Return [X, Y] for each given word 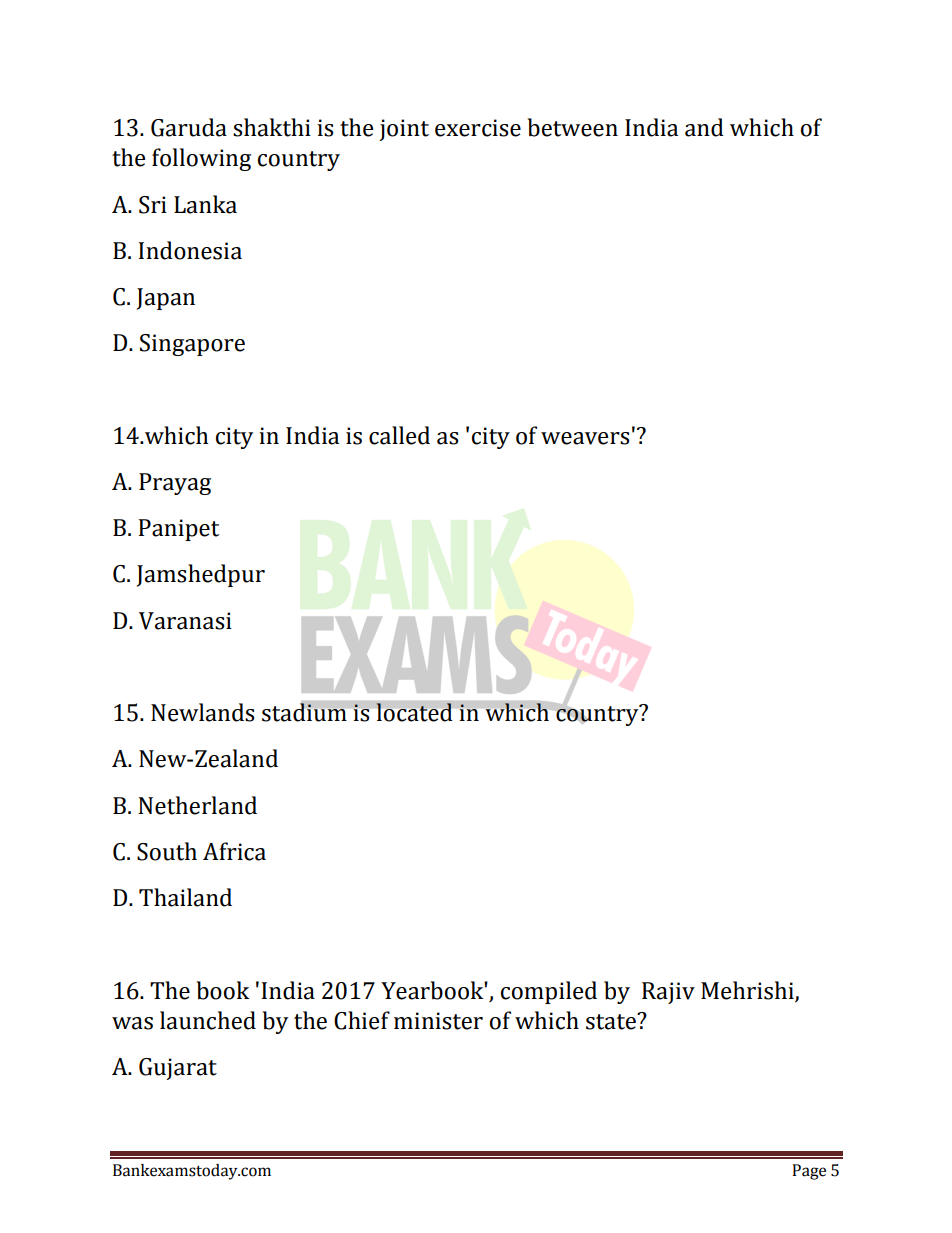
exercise [478, 128]
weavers [585, 438]
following [201, 159]
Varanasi [185, 621]
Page [809, 1172]
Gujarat [178, 1069]
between [572, 127]
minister [438, 1021]
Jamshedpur [201, 575]
